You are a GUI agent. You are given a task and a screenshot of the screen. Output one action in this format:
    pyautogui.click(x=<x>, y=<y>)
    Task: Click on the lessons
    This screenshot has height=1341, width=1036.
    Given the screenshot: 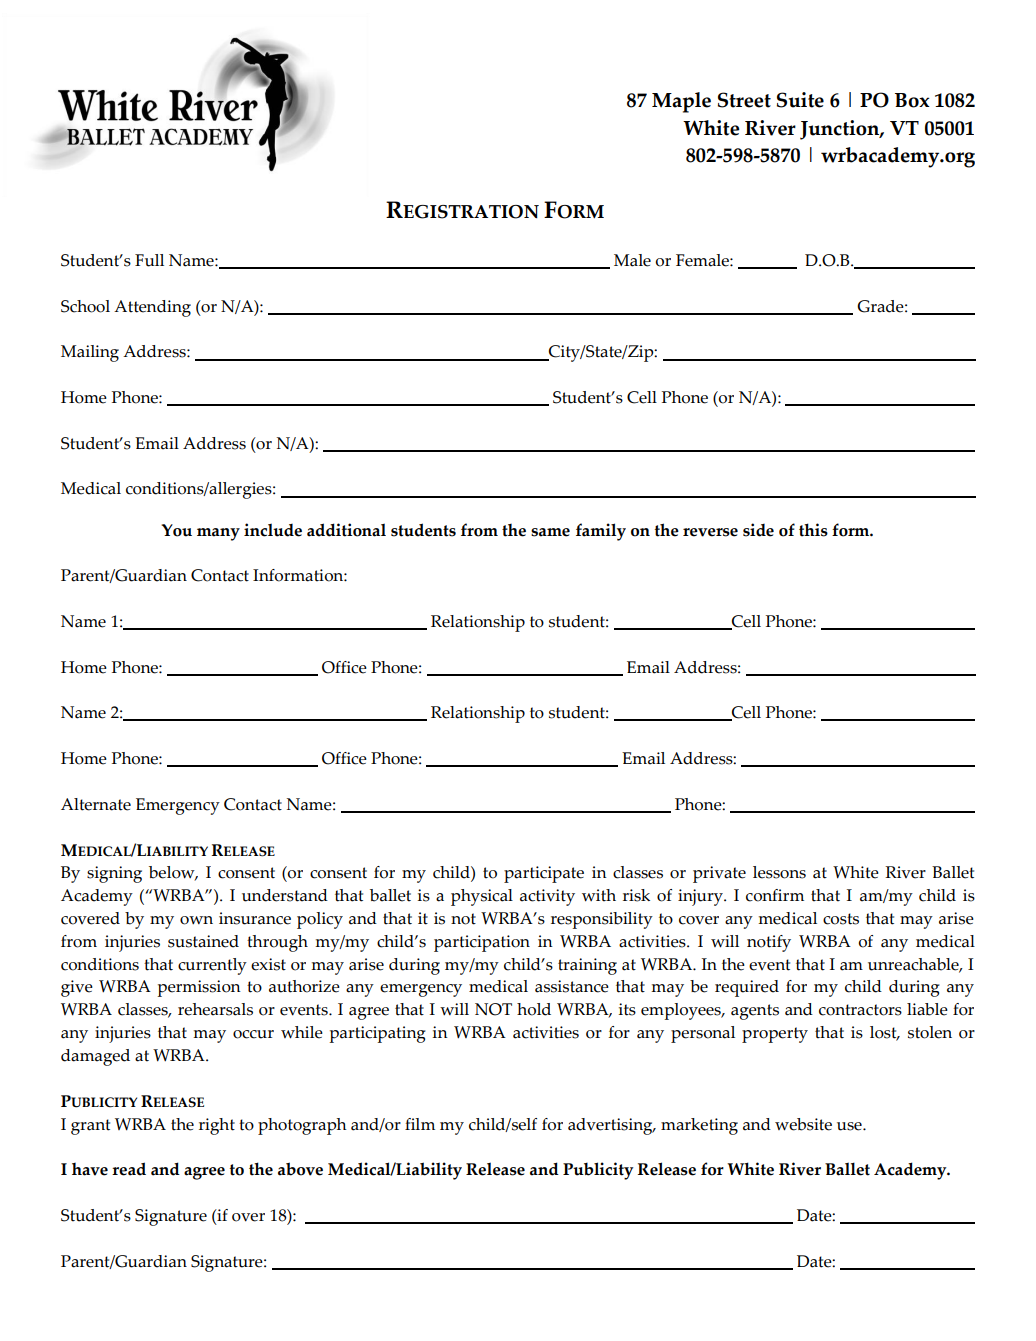 What is the action you would take?
    pyautogui.click(x=779, y=872)
